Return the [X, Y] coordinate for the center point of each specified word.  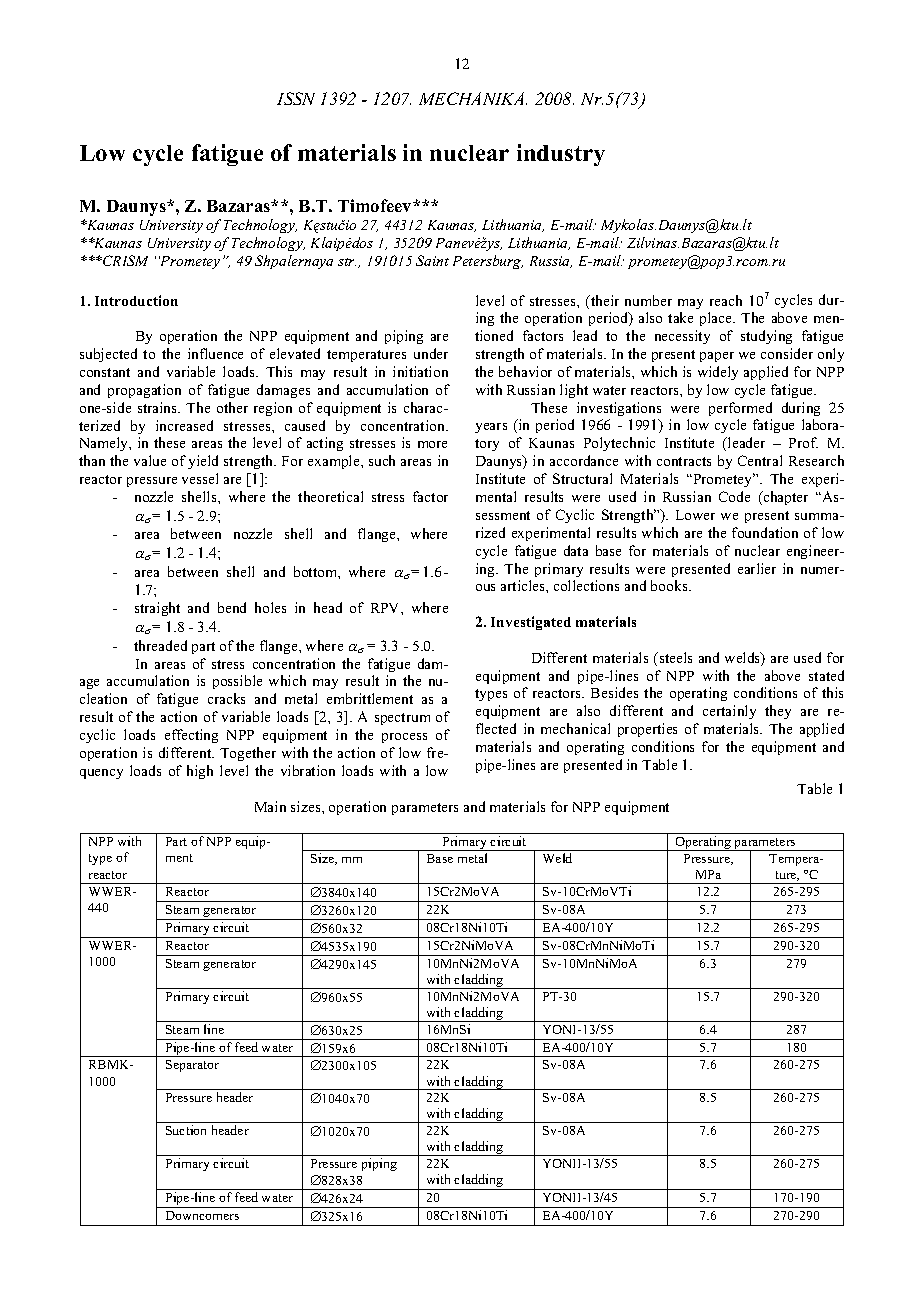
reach [726, 300]
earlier [757, 568]
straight [157, 609]
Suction [186, 1130]
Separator [192, 1066]
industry [561, 155]
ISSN [296, 98]
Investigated [531, 623]
